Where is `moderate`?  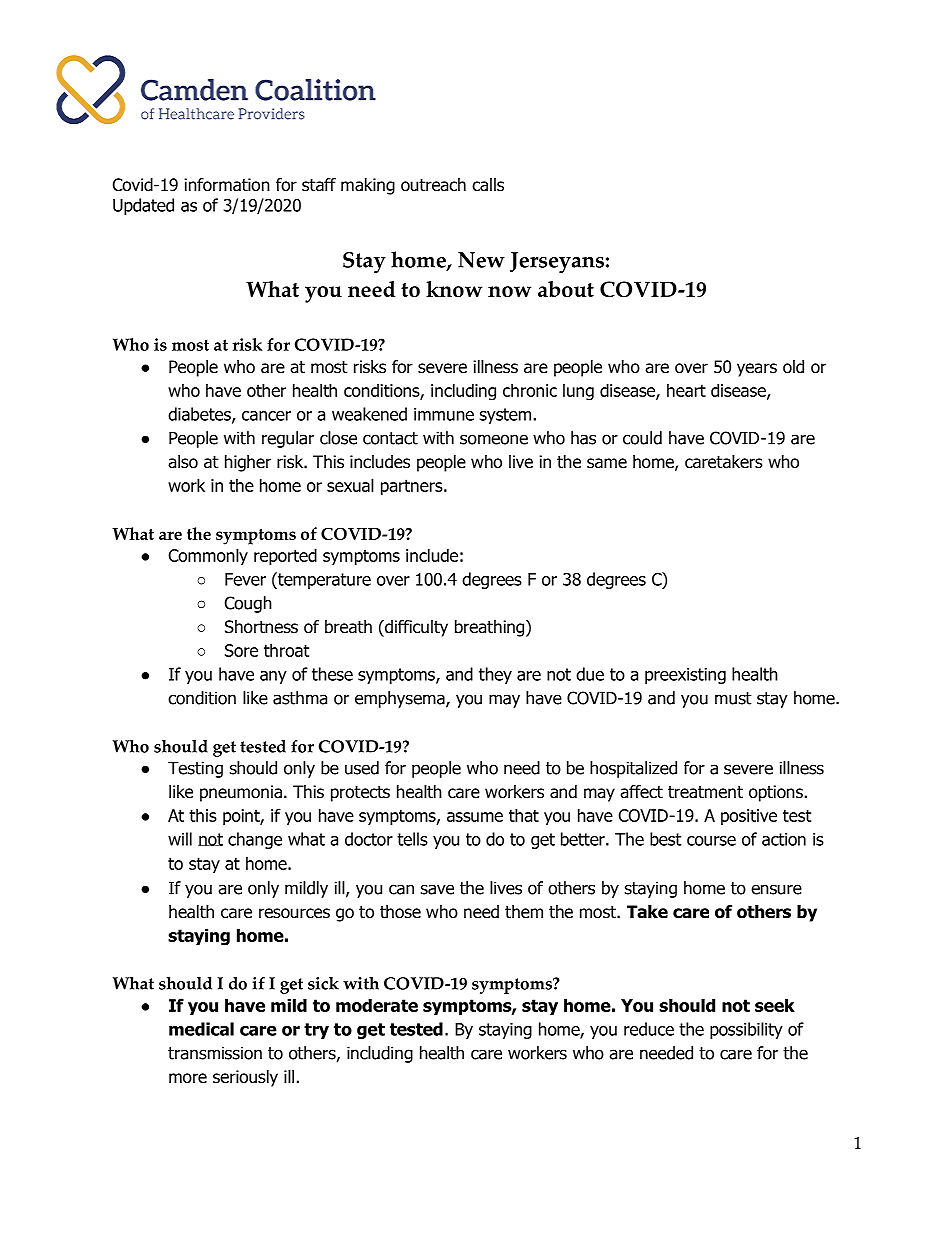 moderate is located at coordinates (377, 1005).
